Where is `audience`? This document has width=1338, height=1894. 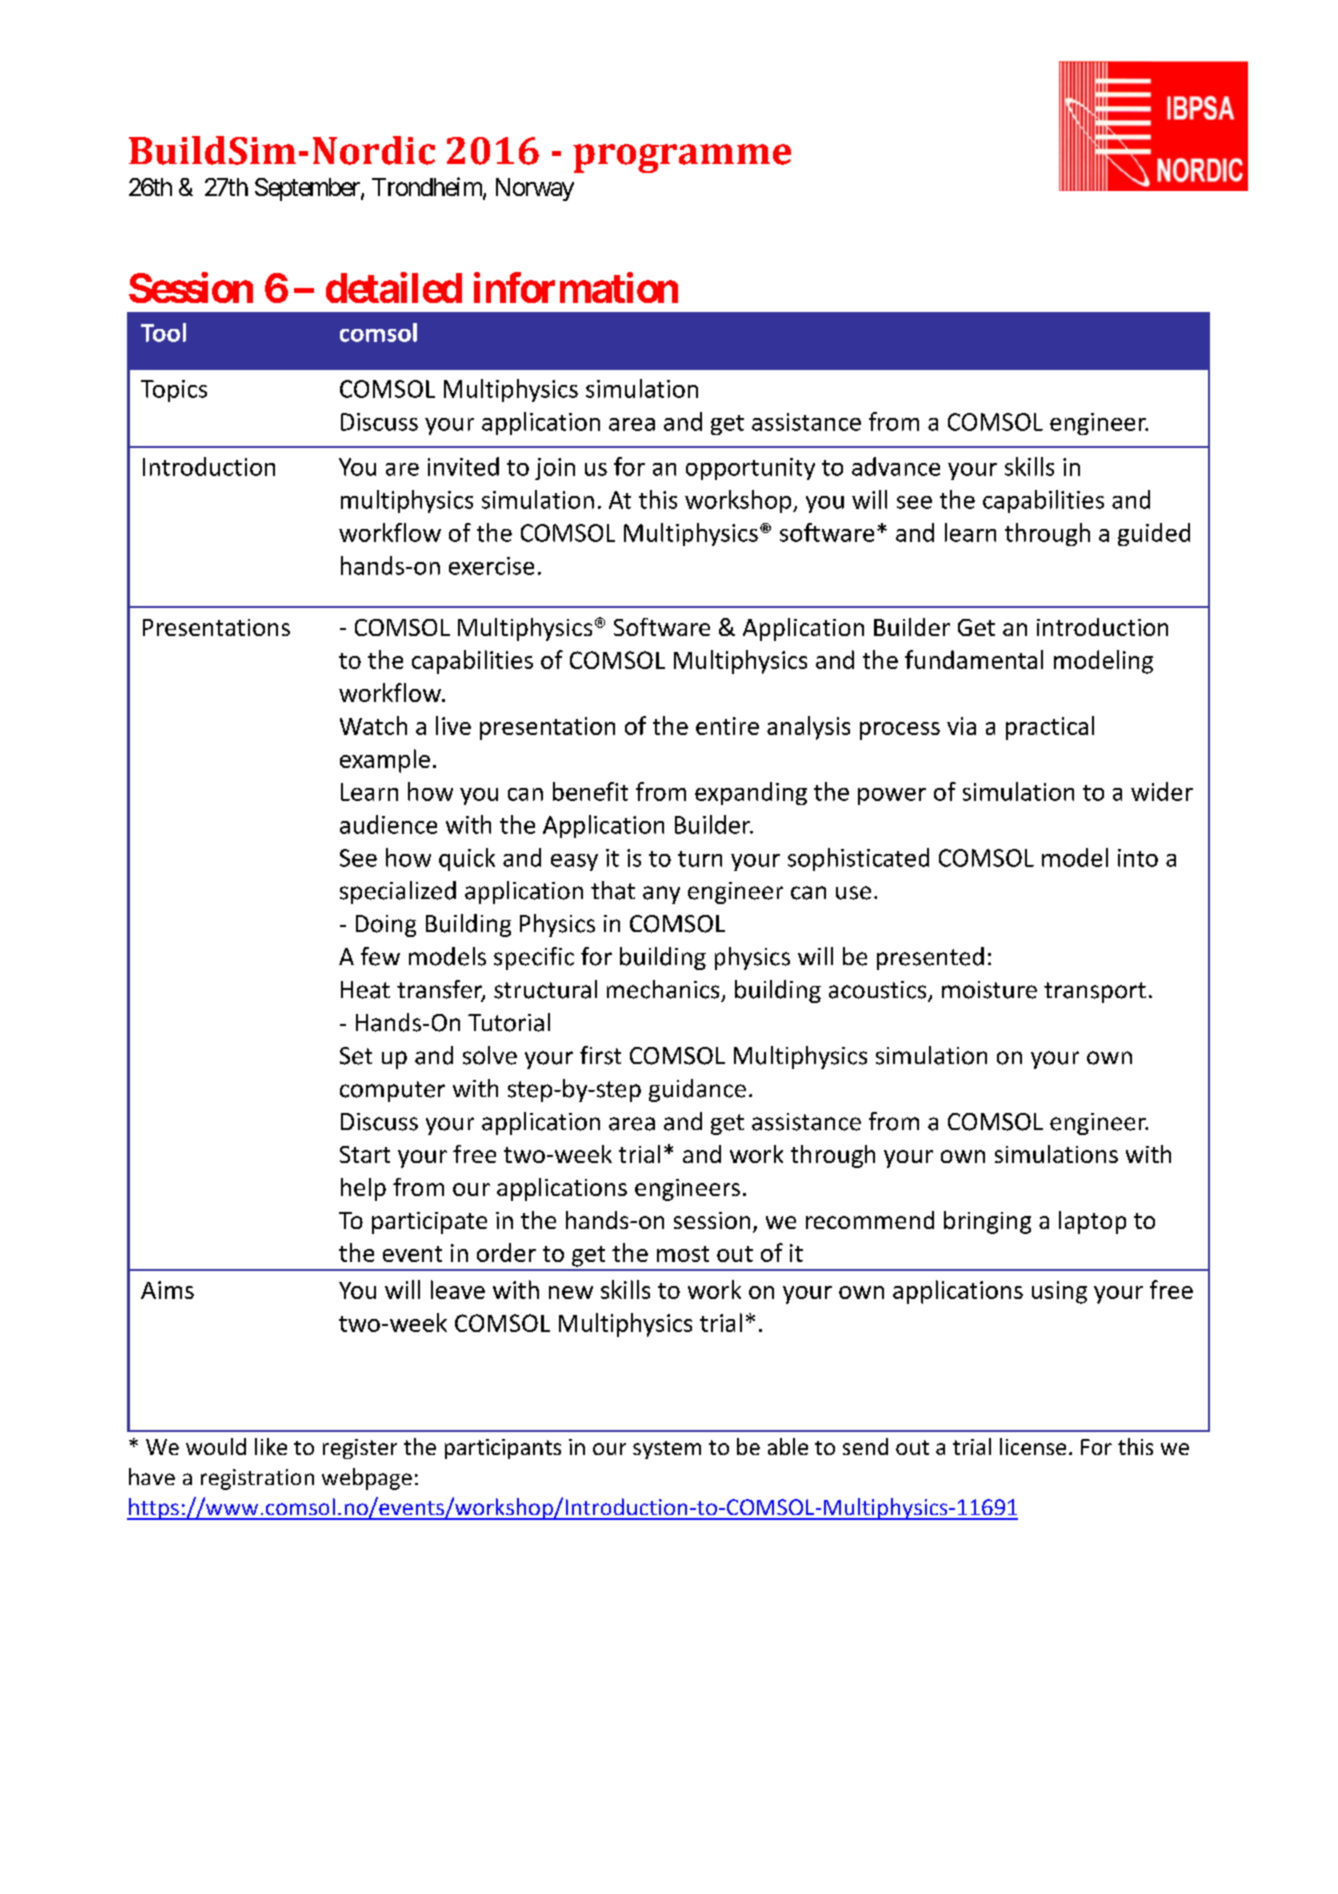 audience is located at coordinates (388, 824).
